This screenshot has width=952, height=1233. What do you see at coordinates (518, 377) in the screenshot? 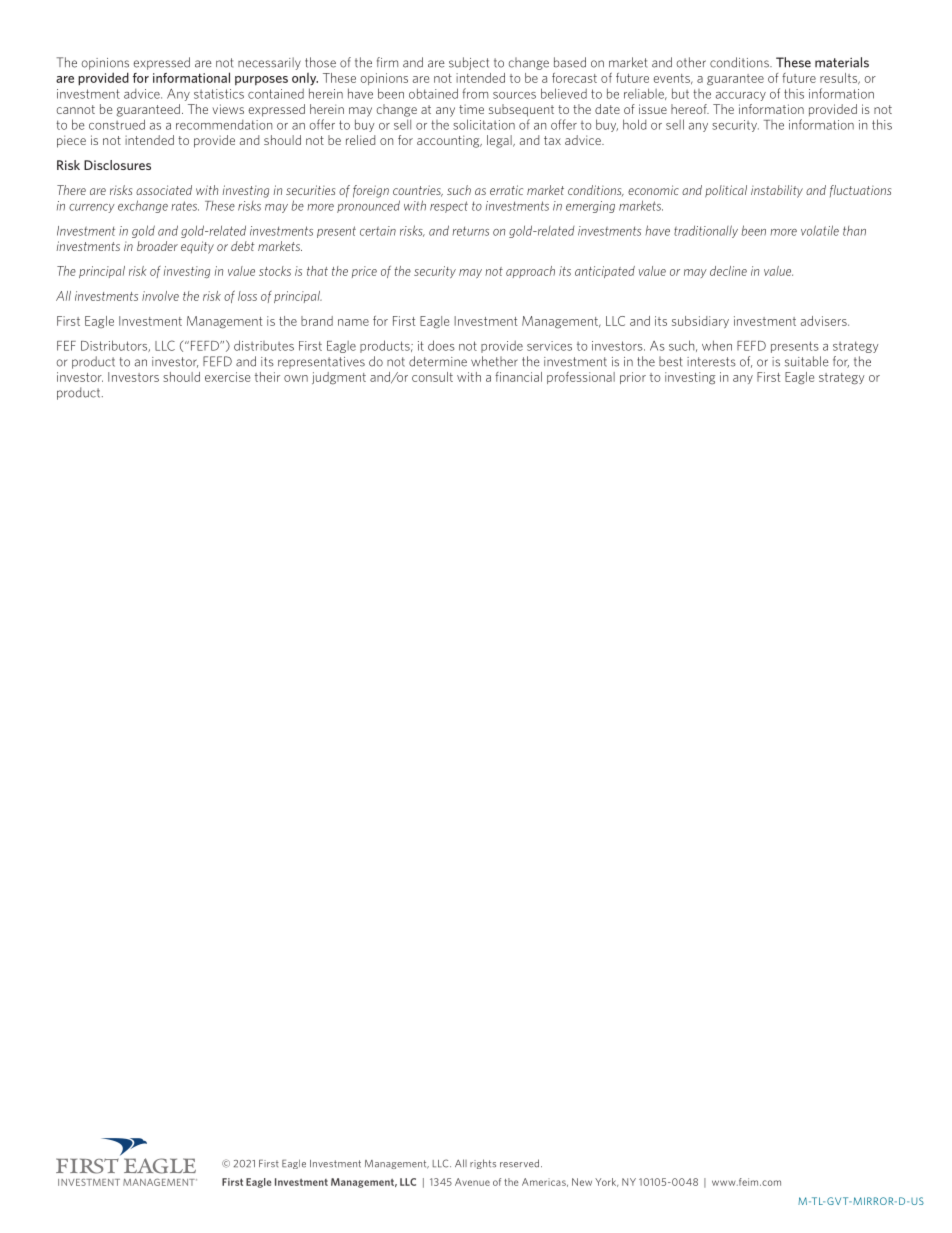
I see `financial` at bounding box center [518, 377].
